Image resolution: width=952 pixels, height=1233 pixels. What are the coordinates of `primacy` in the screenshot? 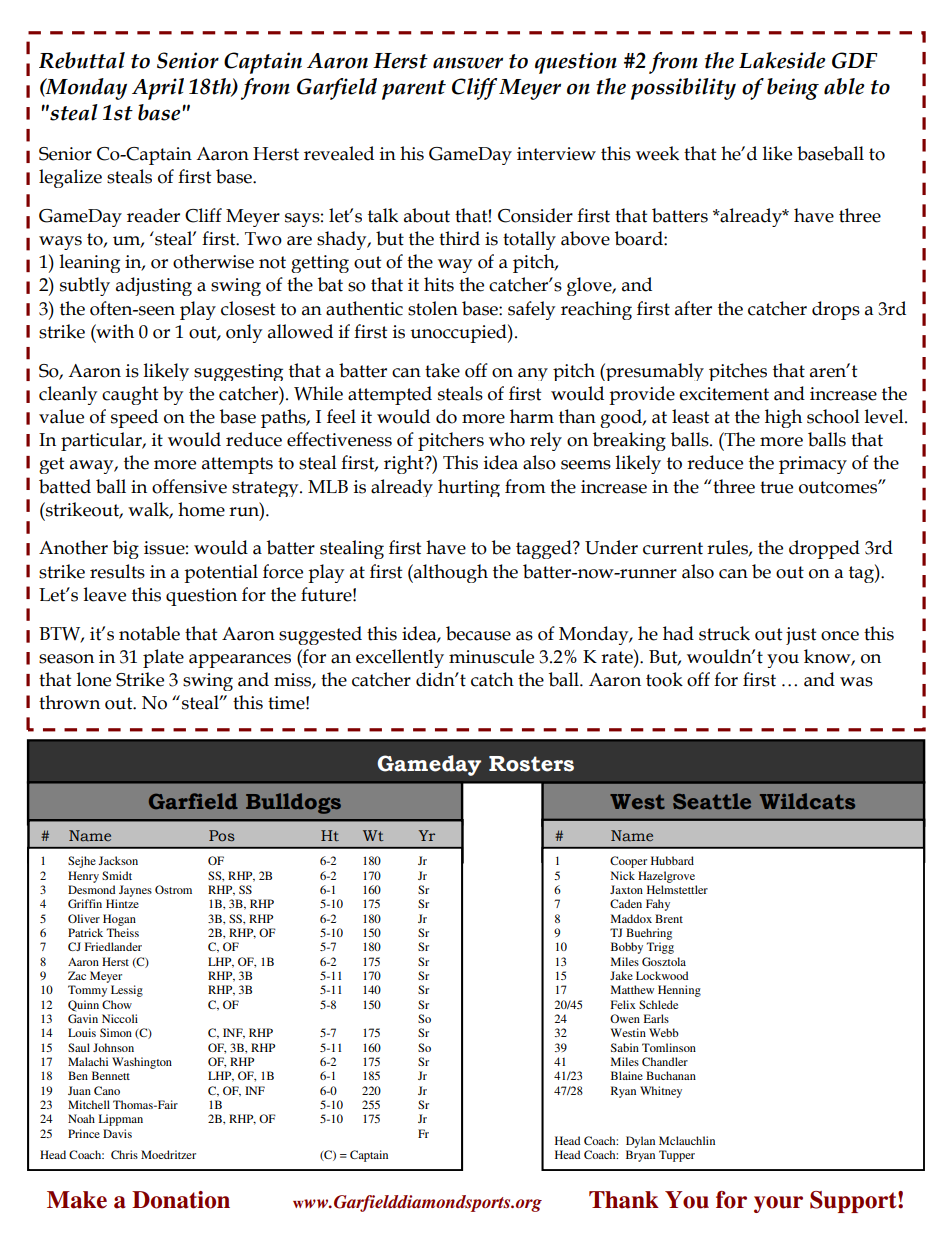 It's located at (813, 465).
